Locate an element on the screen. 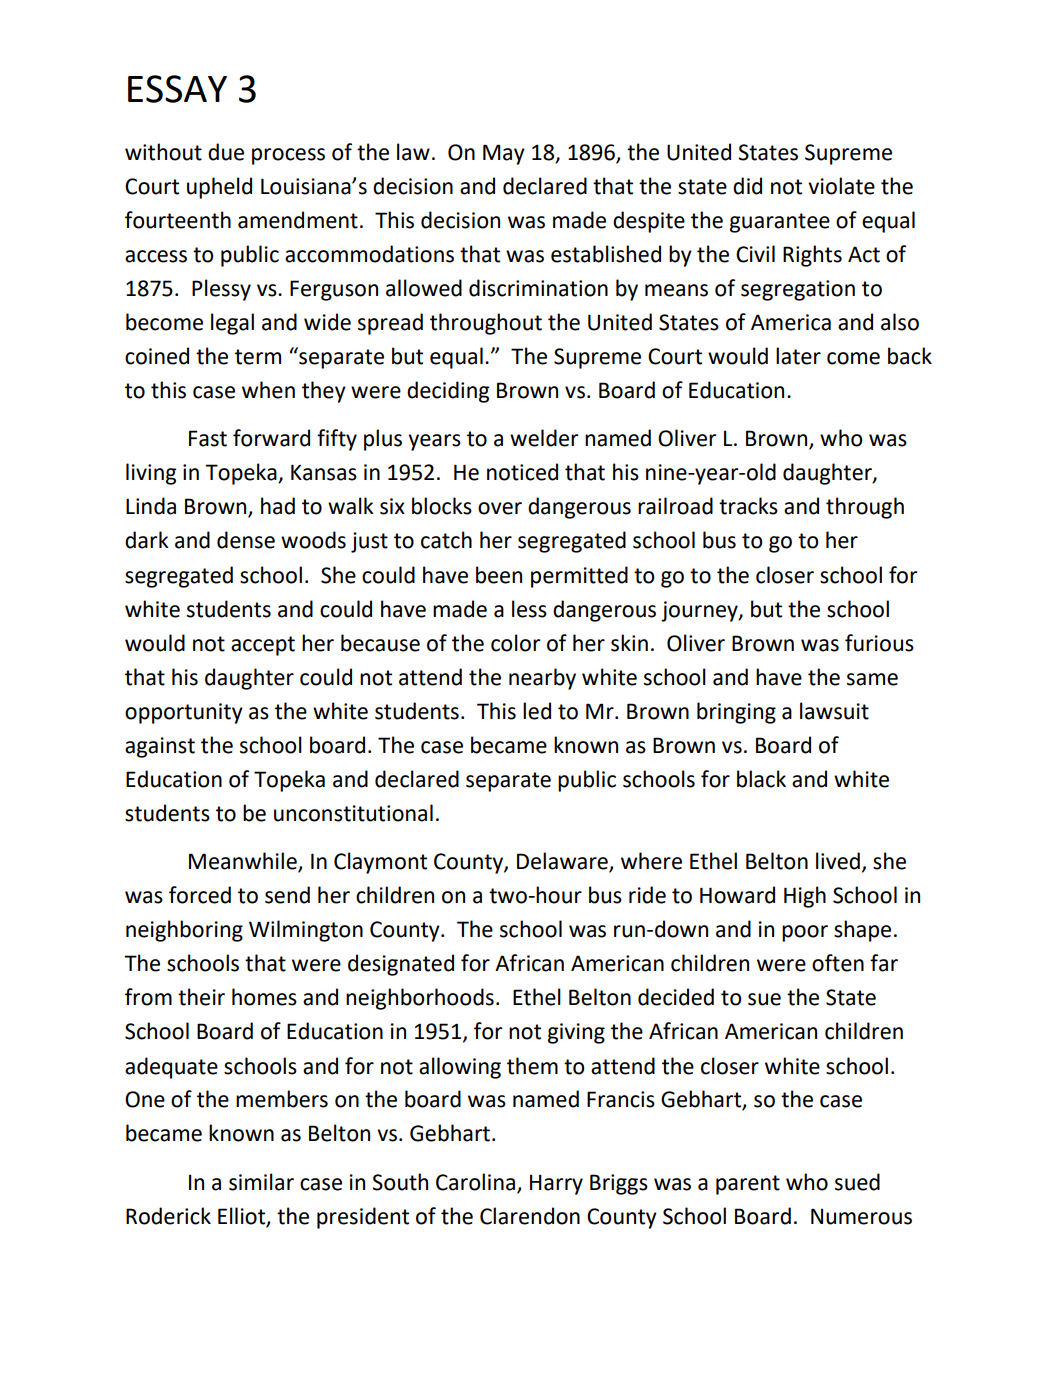 This screenshot has height=1373, width=1061. violate is located at coordinates (841, 186).
